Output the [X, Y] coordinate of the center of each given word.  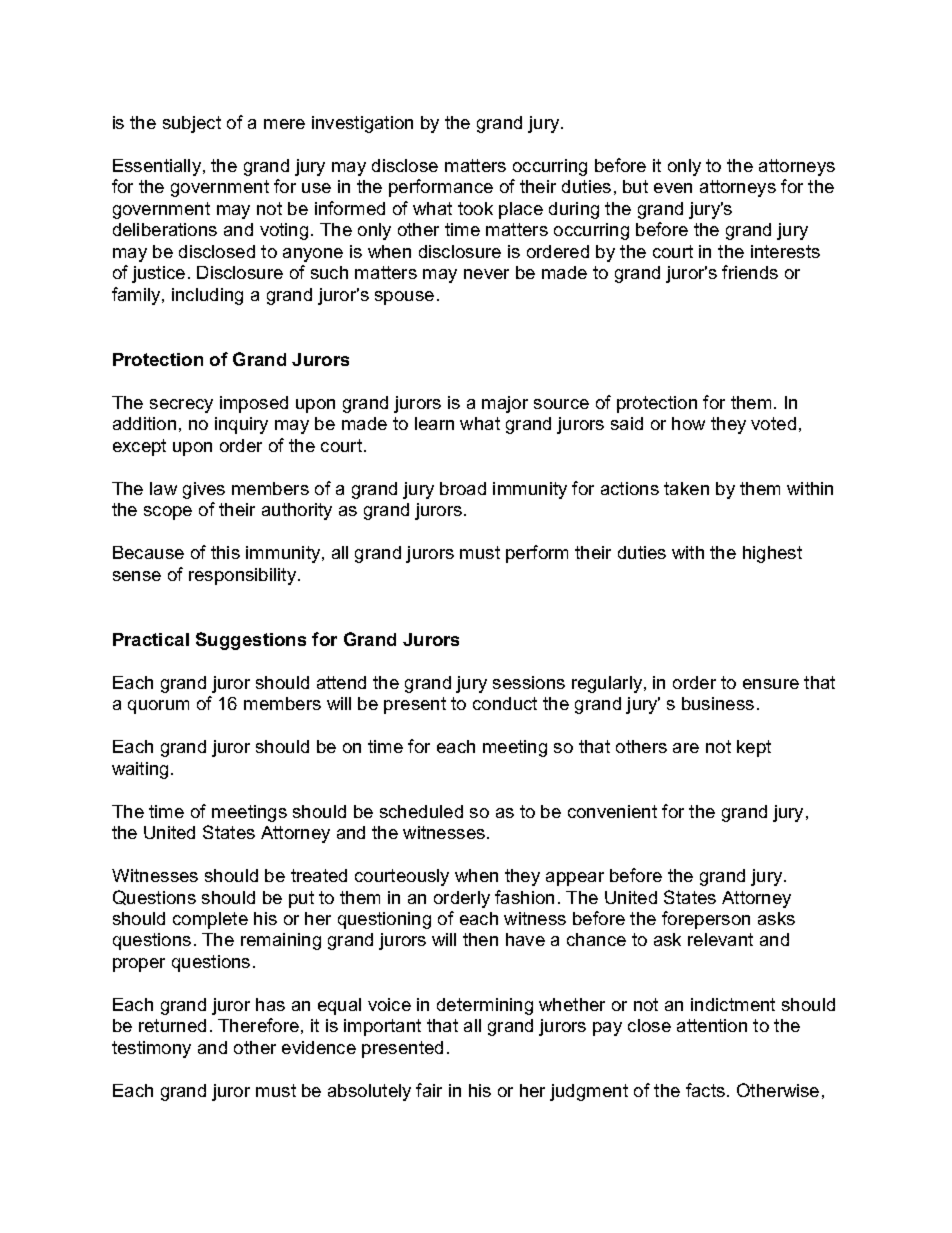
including [207, 296]
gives [204, 490]
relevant [720, 939]
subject [192, 124]
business [718, 703]
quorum [158, 707]
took [475, 208]
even [673, 188]
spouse [404, 298]
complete [210, 920]
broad [463, 488]
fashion [524, 897]
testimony [151, 1049]
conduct [505, 703]
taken [686, 488]
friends [750, 272]
